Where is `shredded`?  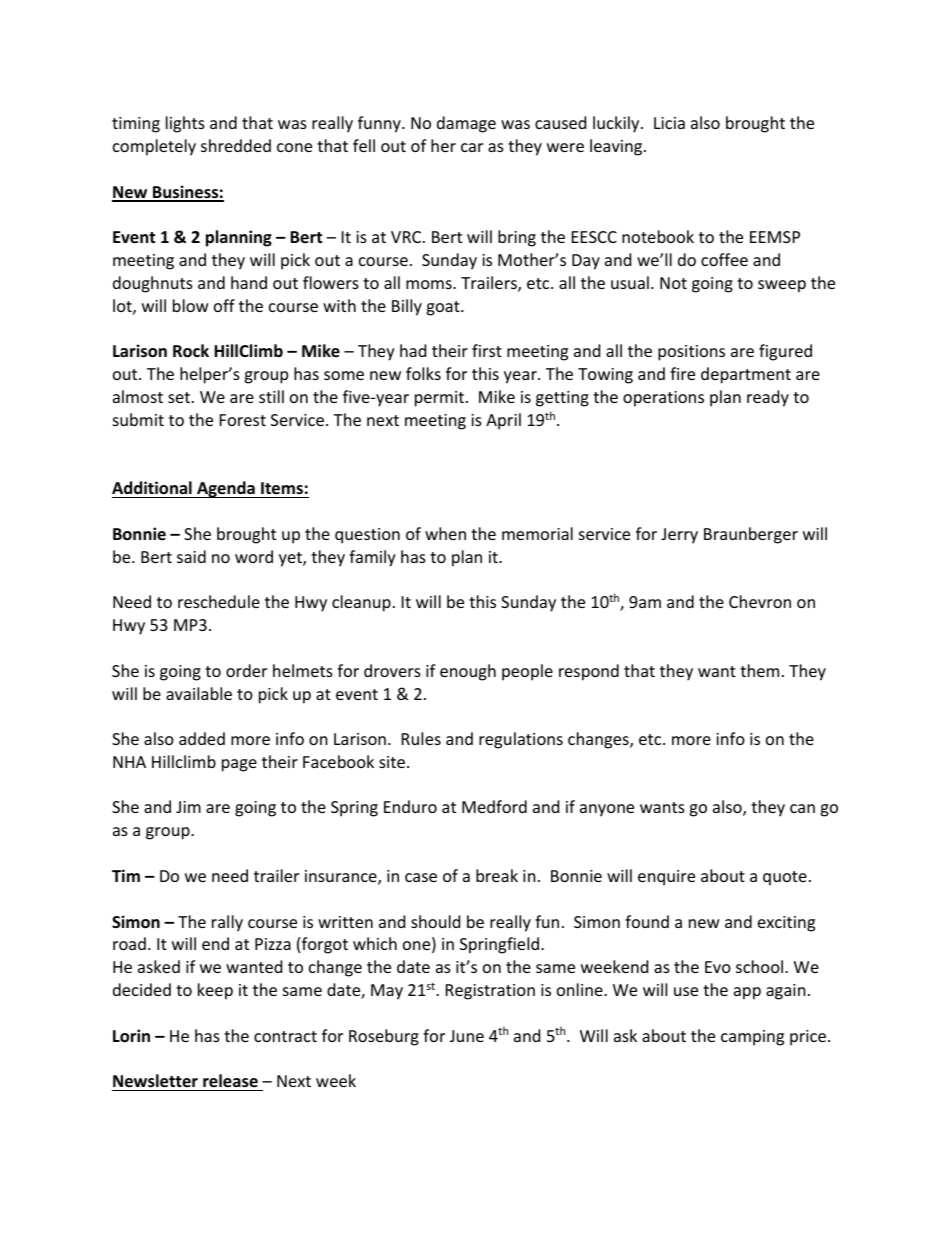 shredded is located at coordinates (236, 145).
